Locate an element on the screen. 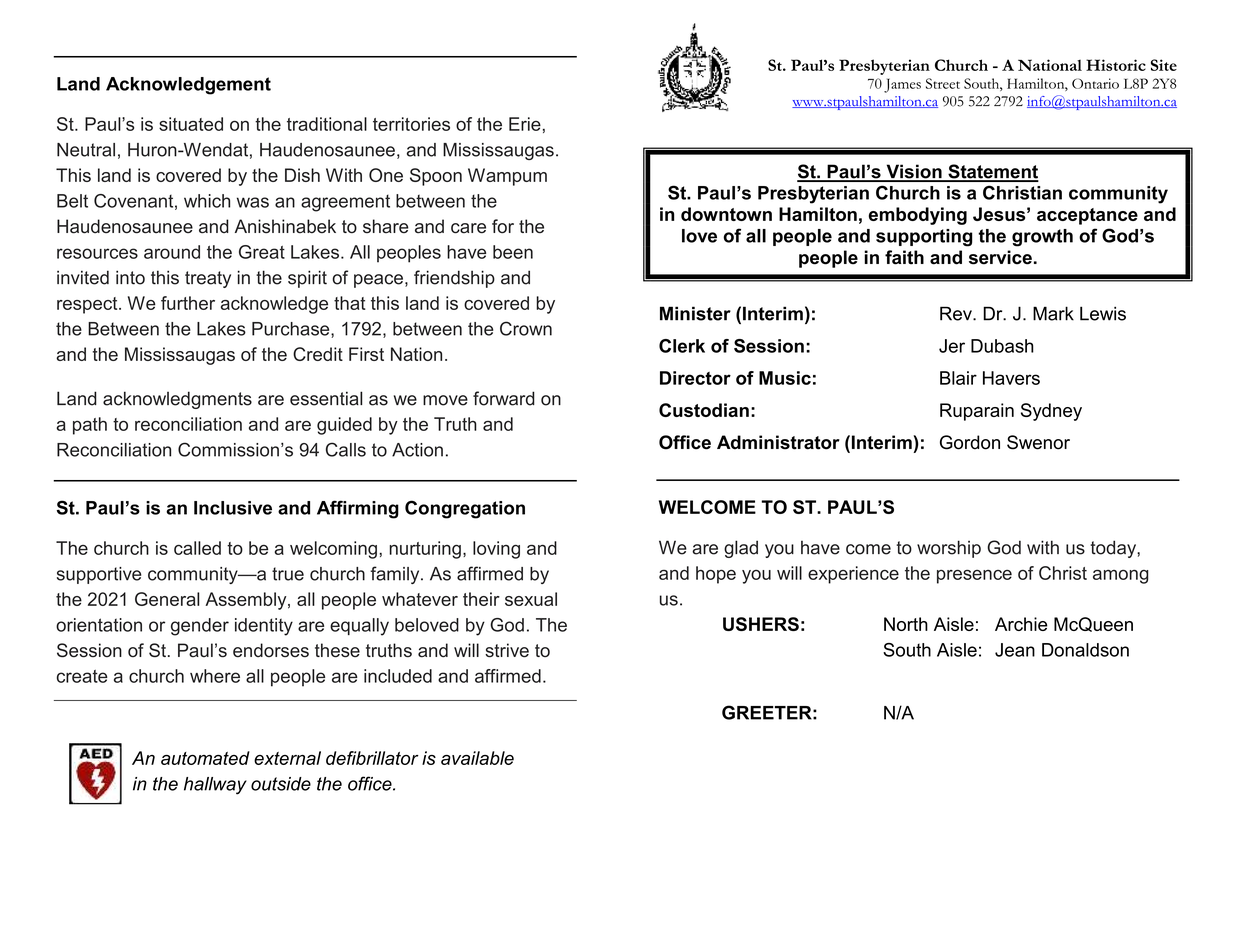 Image resolution: width=1233 pixels, height=952 pixels. acknowledgments is located at coordinates (177, 400).
